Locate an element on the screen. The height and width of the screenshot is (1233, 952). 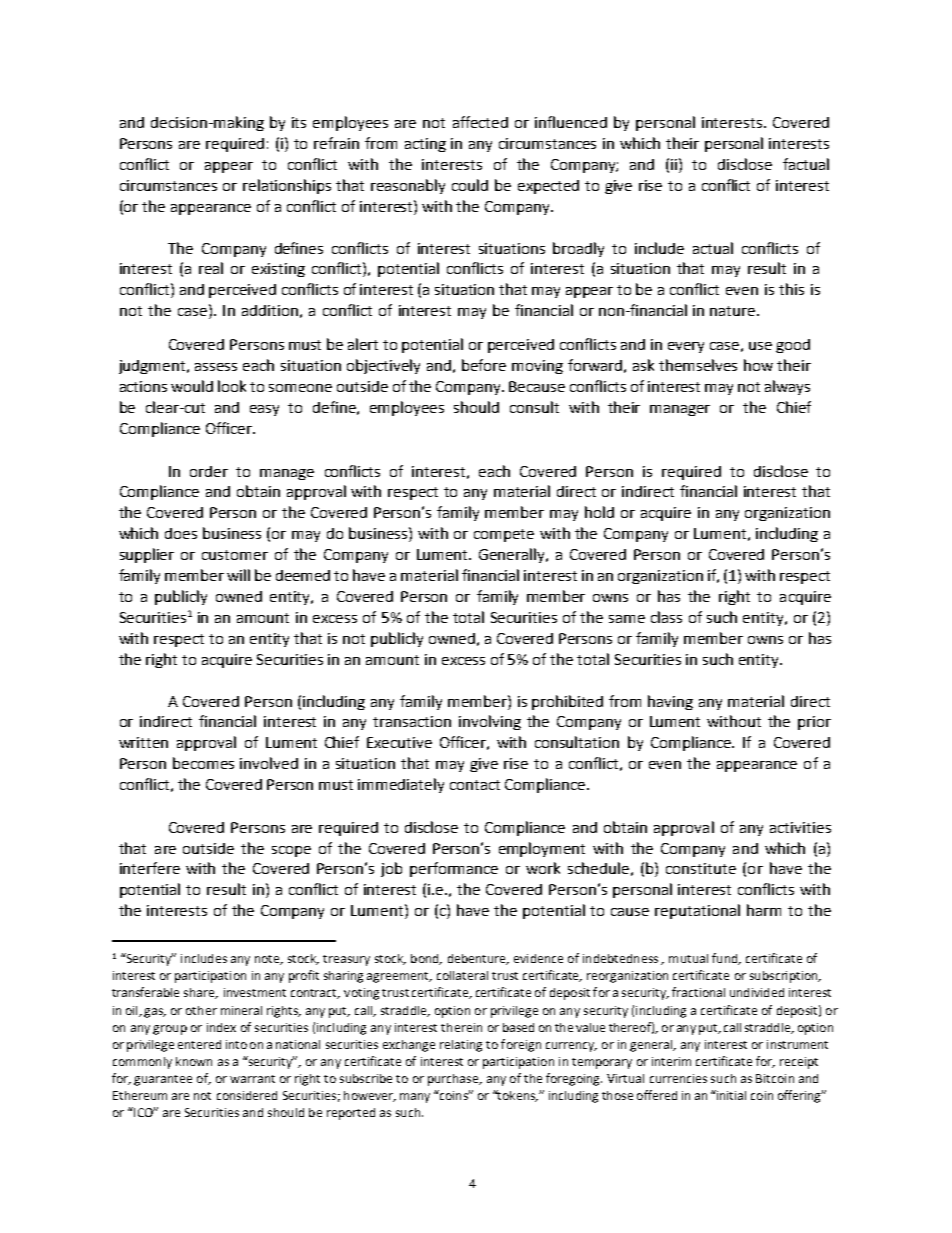
purchase is located at coordinates (454, 1080).
